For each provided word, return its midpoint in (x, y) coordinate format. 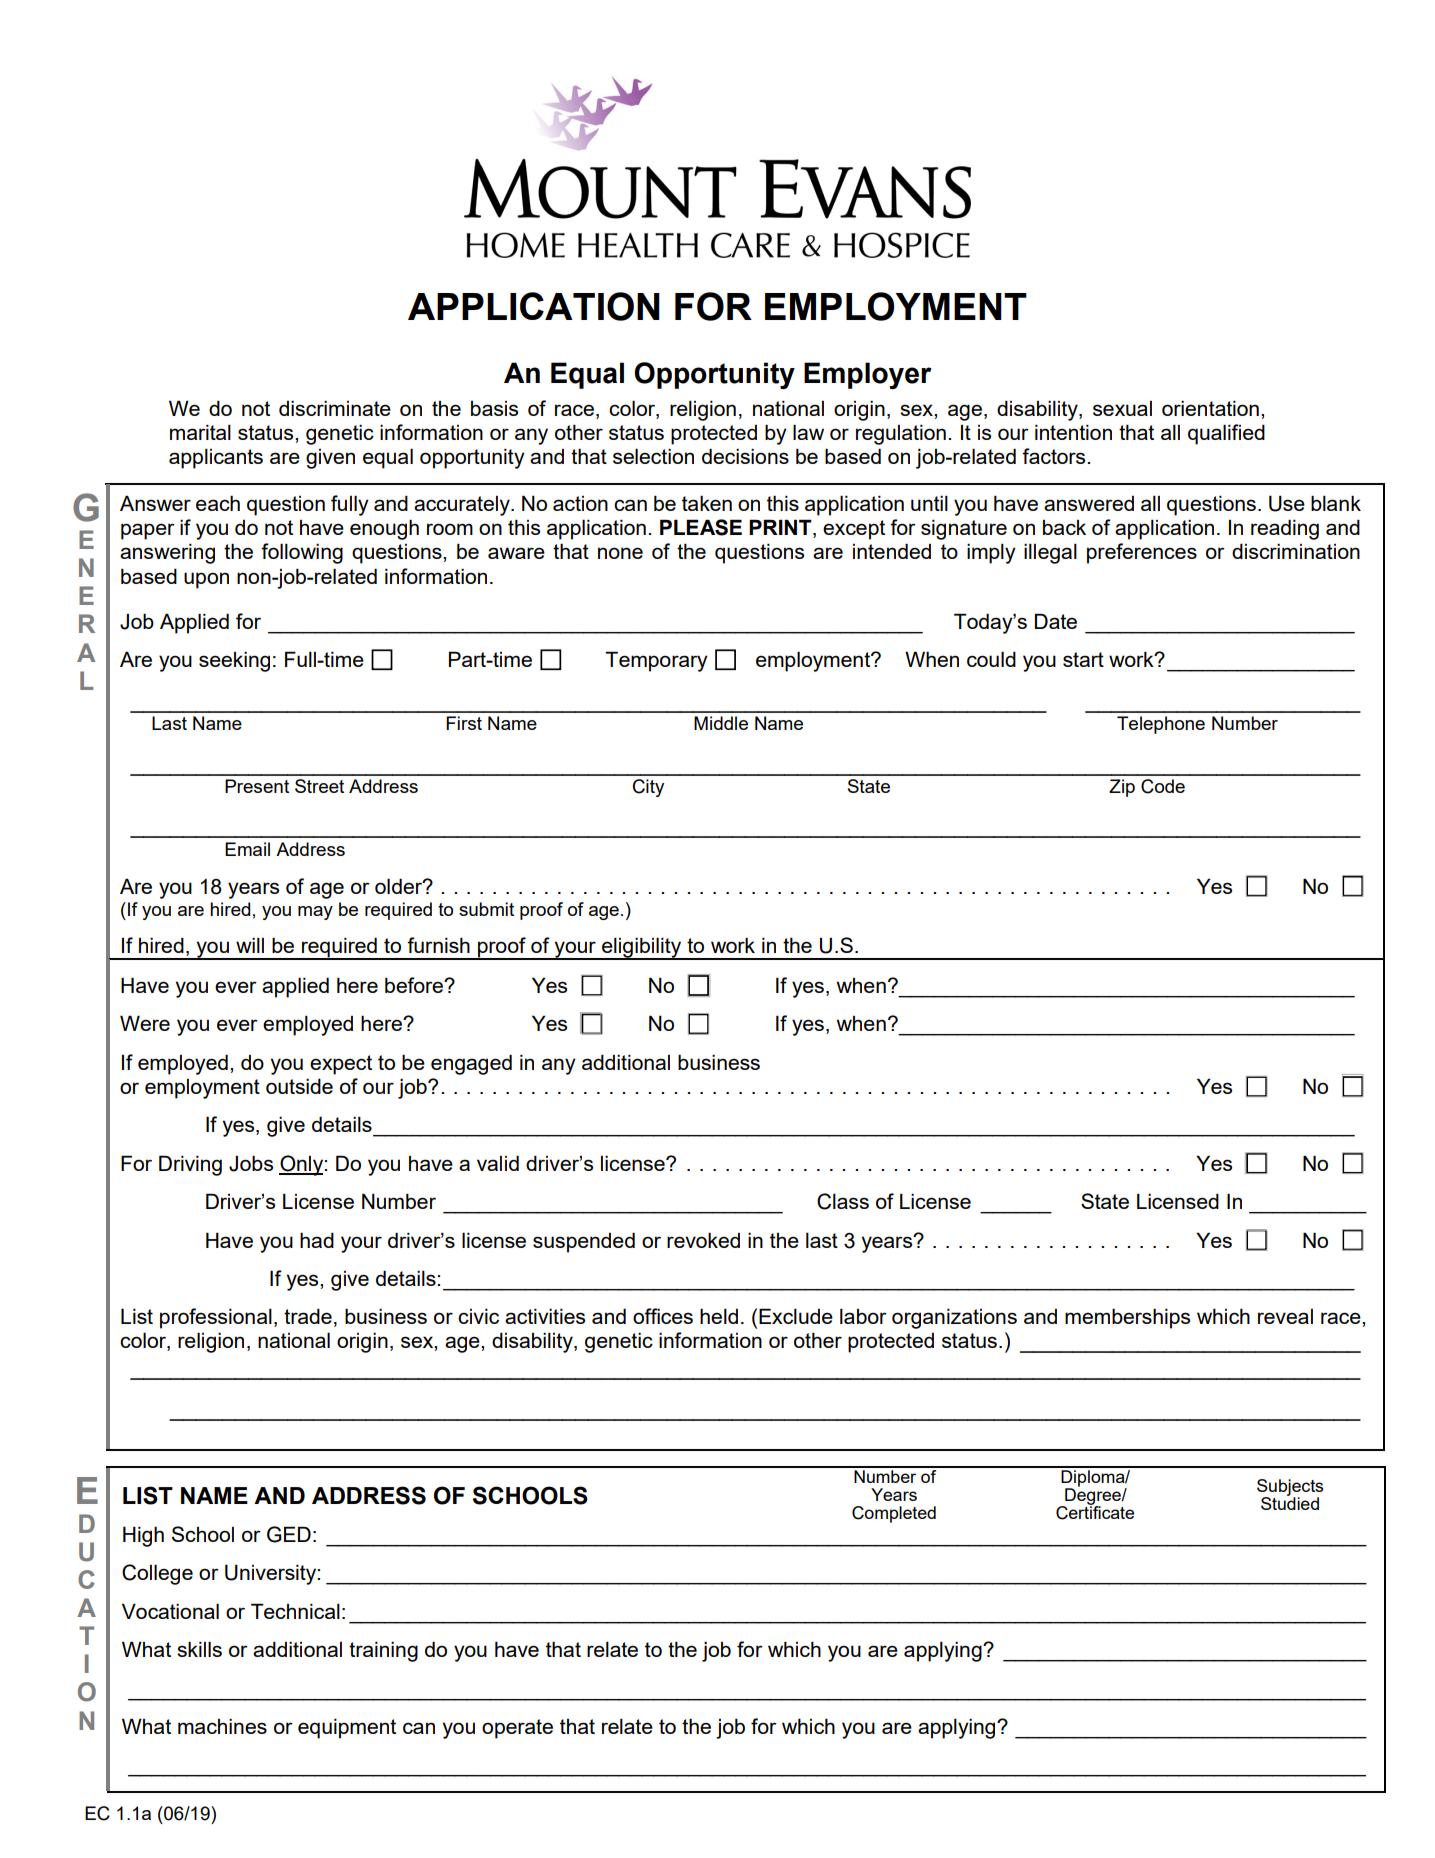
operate (517, 1729)
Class (843, 1201)
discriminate (335, 408)
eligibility (642, 948)
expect (341, 1065)
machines (222, 1726)
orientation (1210, 408)
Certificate (1095, 1512)
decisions (745, 456)
